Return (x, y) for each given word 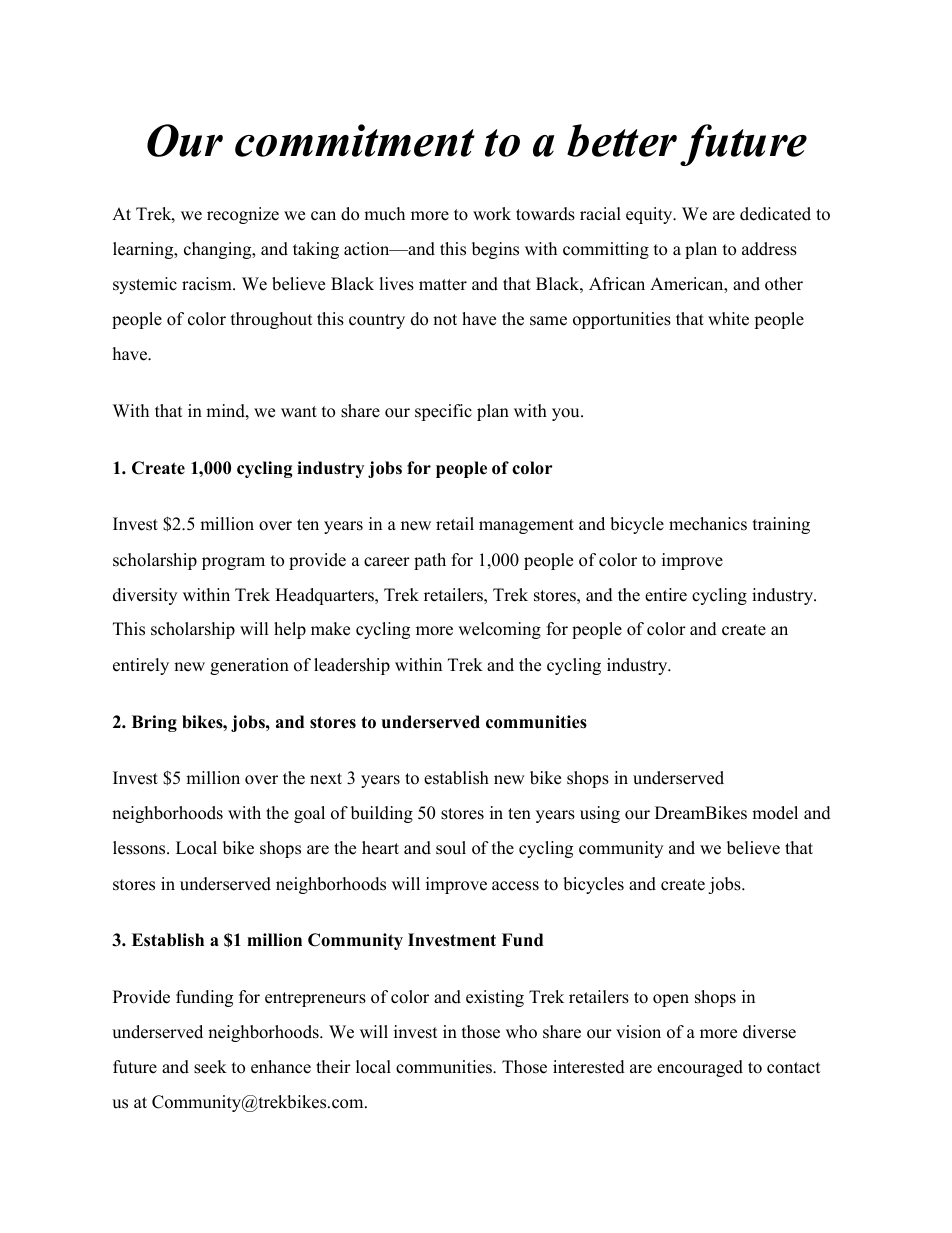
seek (210, 1067)
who (521, 1032)
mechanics (708, 524)
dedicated (775, 214)
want (299, 411)
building (382, 814)
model (775, 813)
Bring (154, 723)
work (492, 214)
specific (443, 412)
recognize (243, 215)
